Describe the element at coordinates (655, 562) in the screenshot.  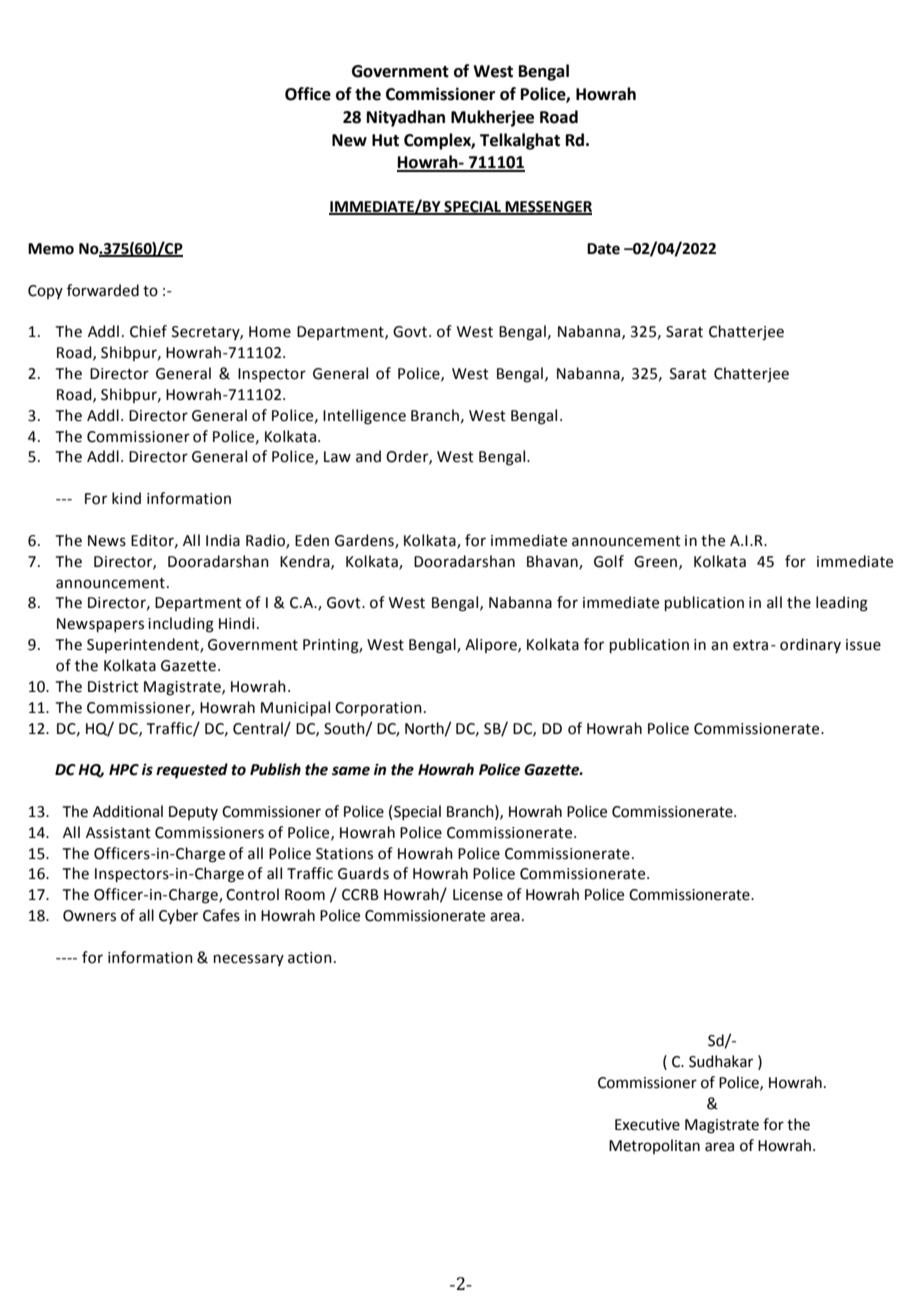
I see `Green` at that location.
